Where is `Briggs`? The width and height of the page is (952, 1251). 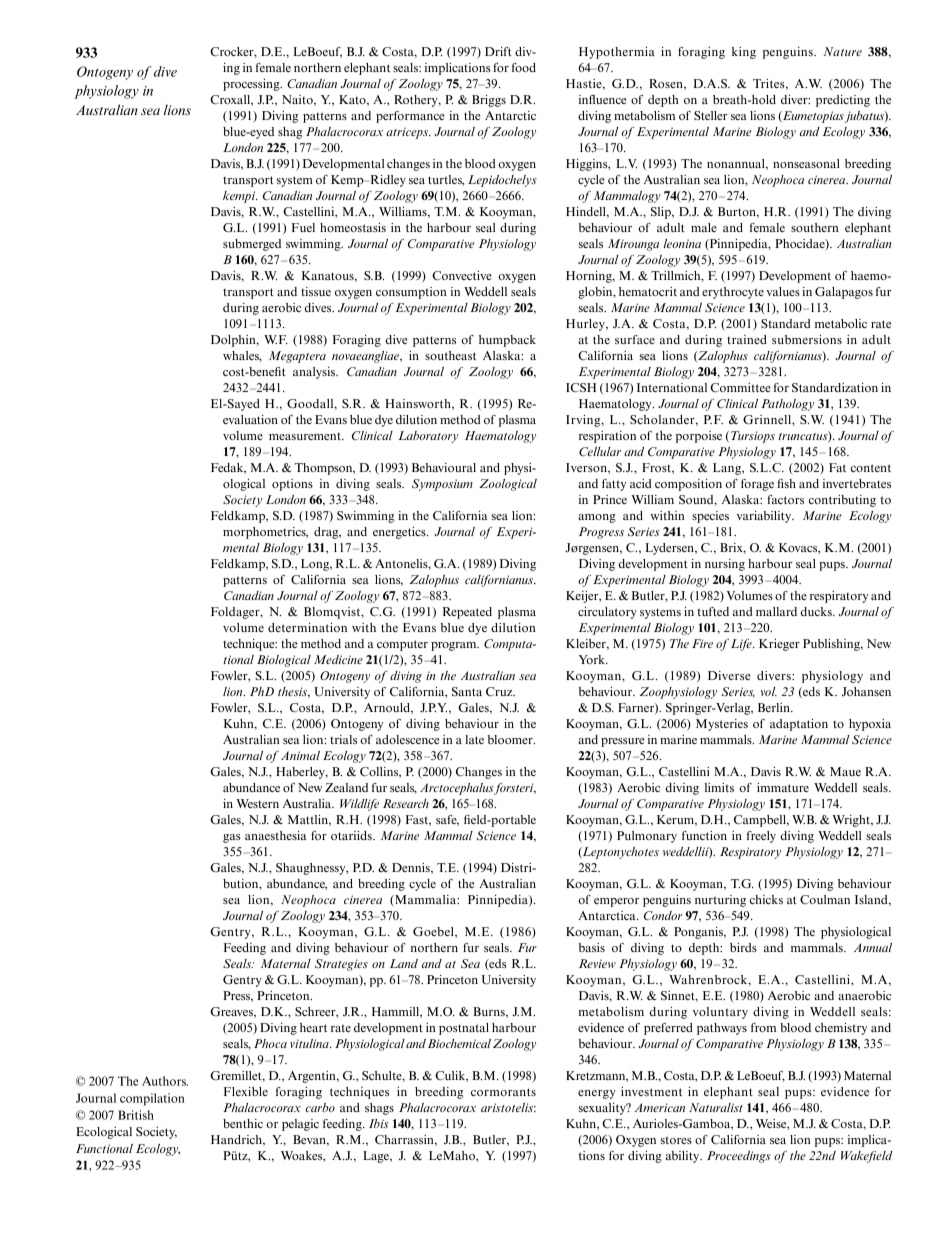
Briggs is located at coordinates (489, 101).
